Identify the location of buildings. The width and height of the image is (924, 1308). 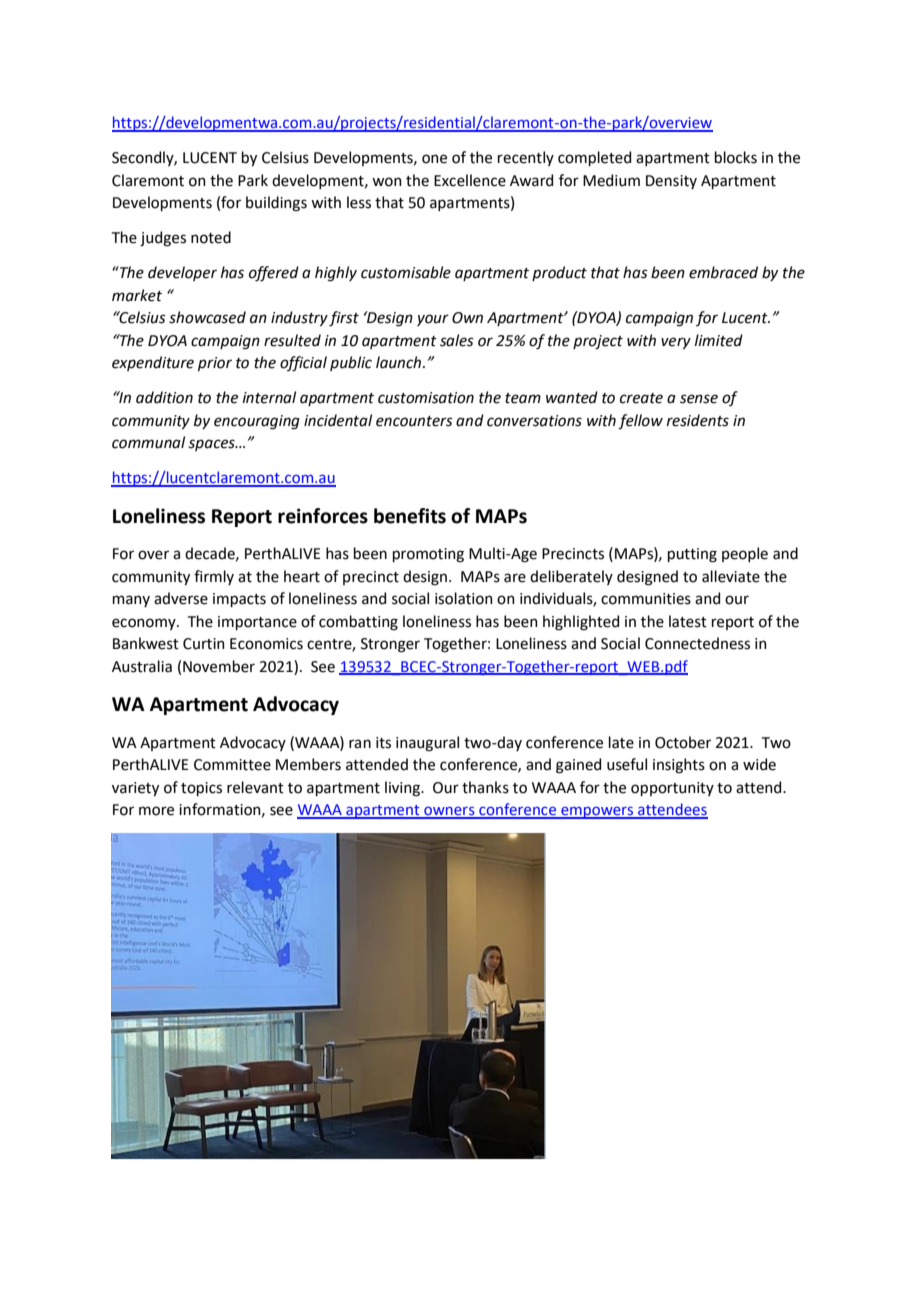
(276, 204).
